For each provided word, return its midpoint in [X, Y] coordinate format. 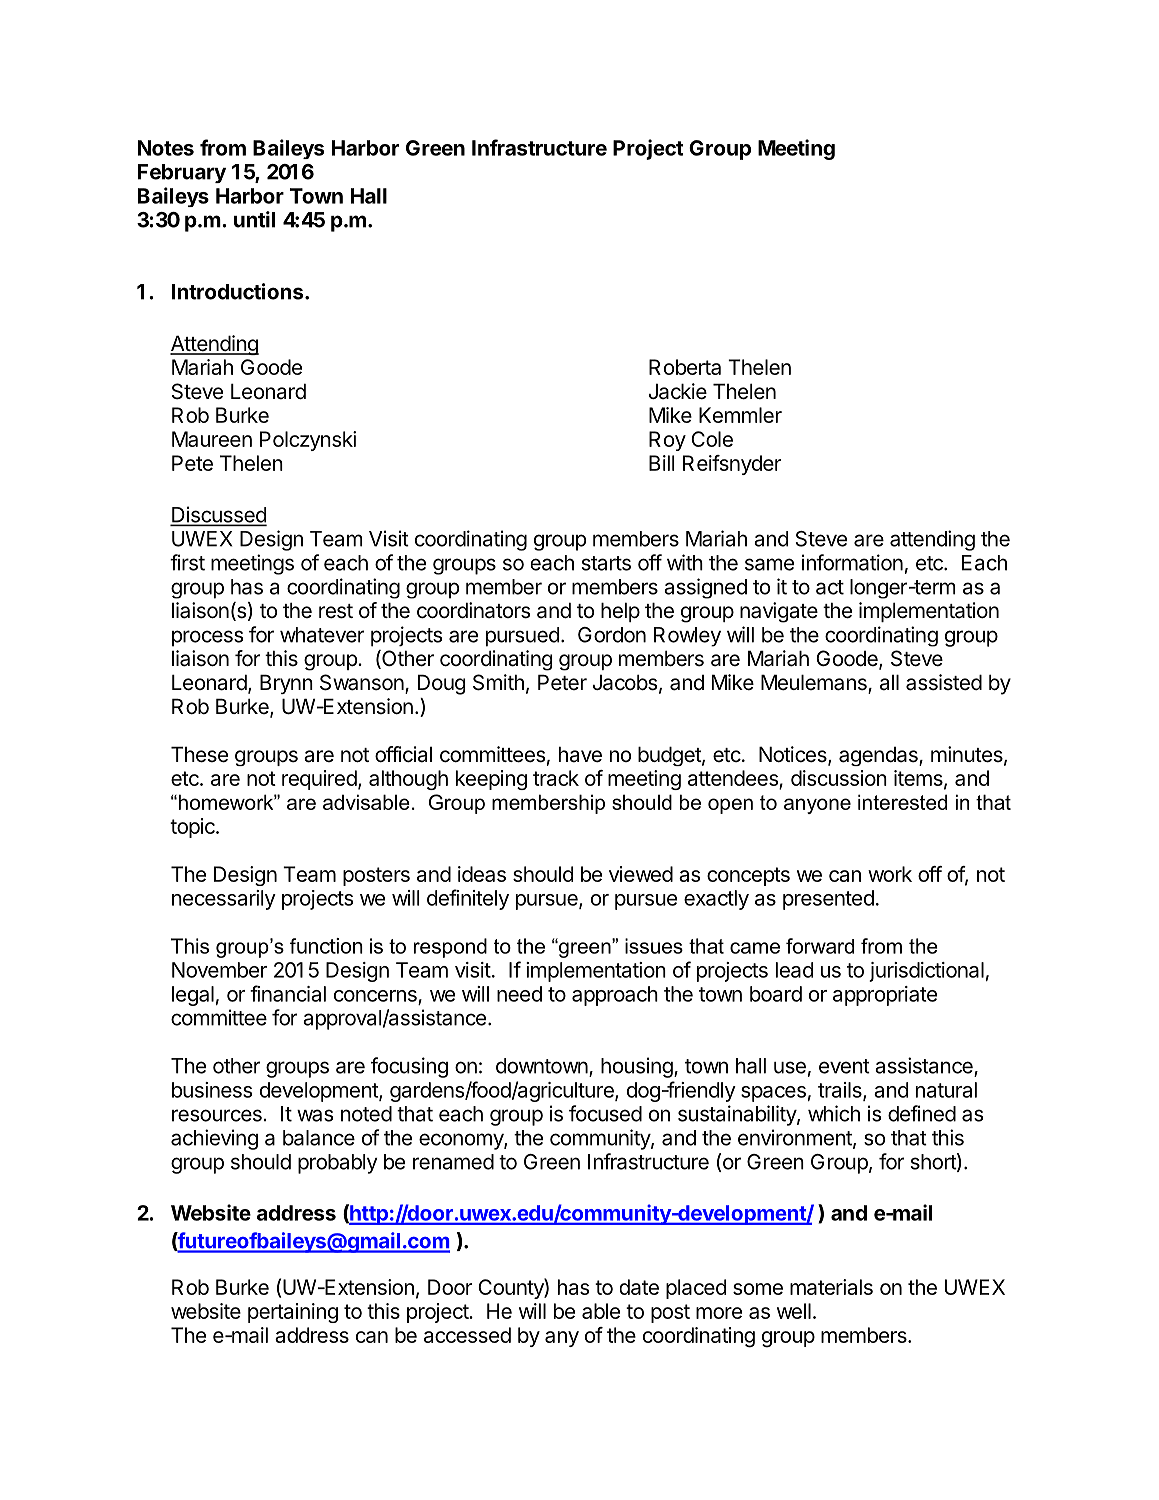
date [639, 1287]
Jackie [678, 391]
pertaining [293, 1313]
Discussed [219, 515]
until [254, 219]
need [519, 994]
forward [820, 946]
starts [606, 563]
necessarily [224, 900]
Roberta [685, 367]
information [852, 562]
